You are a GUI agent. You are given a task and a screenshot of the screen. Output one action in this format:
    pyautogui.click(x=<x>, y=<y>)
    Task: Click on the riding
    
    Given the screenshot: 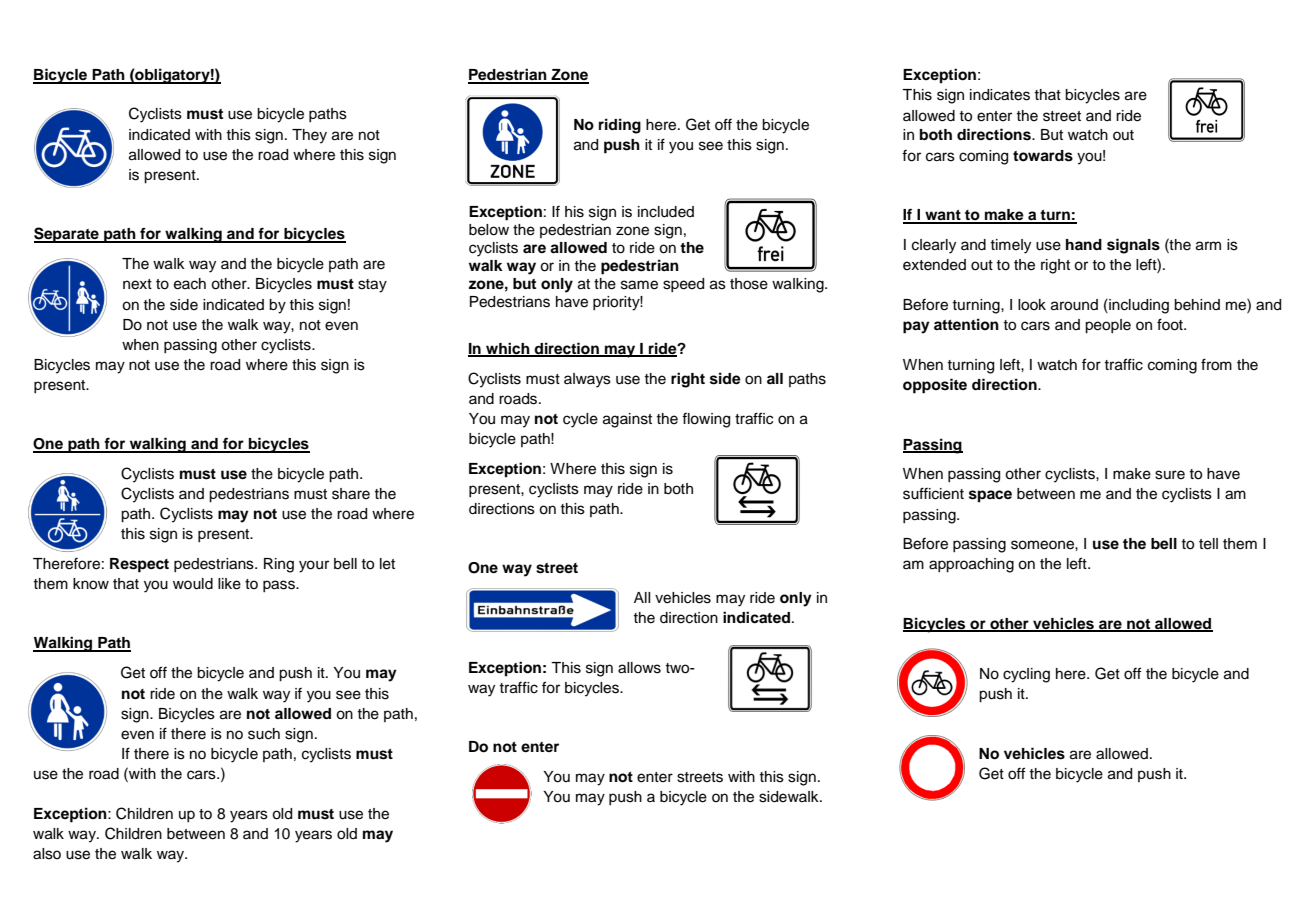 What is the action you would take?
    pyautogui.click(x=620, y=126)
